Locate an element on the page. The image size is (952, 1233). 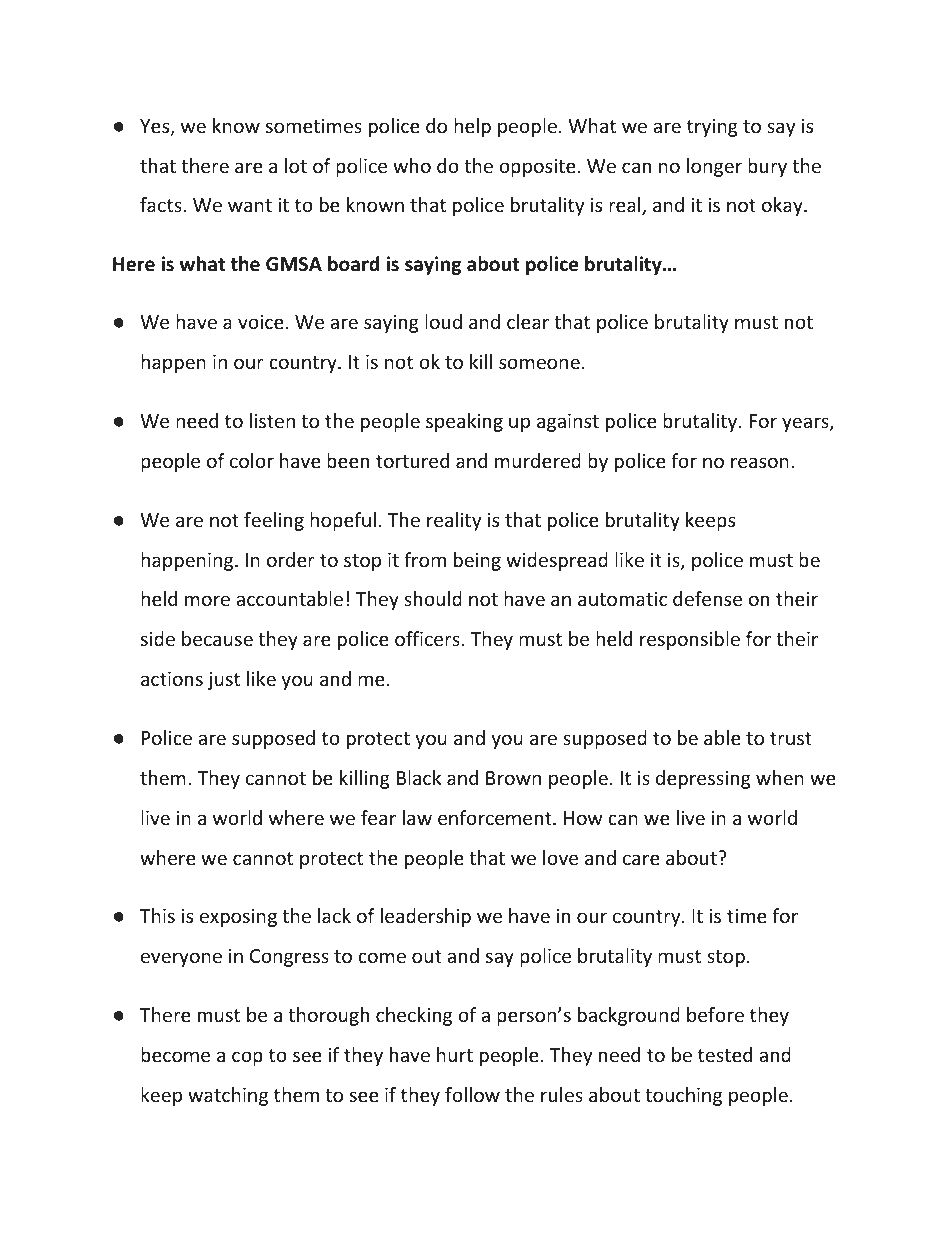
help is located at coordinates (472, 127).
